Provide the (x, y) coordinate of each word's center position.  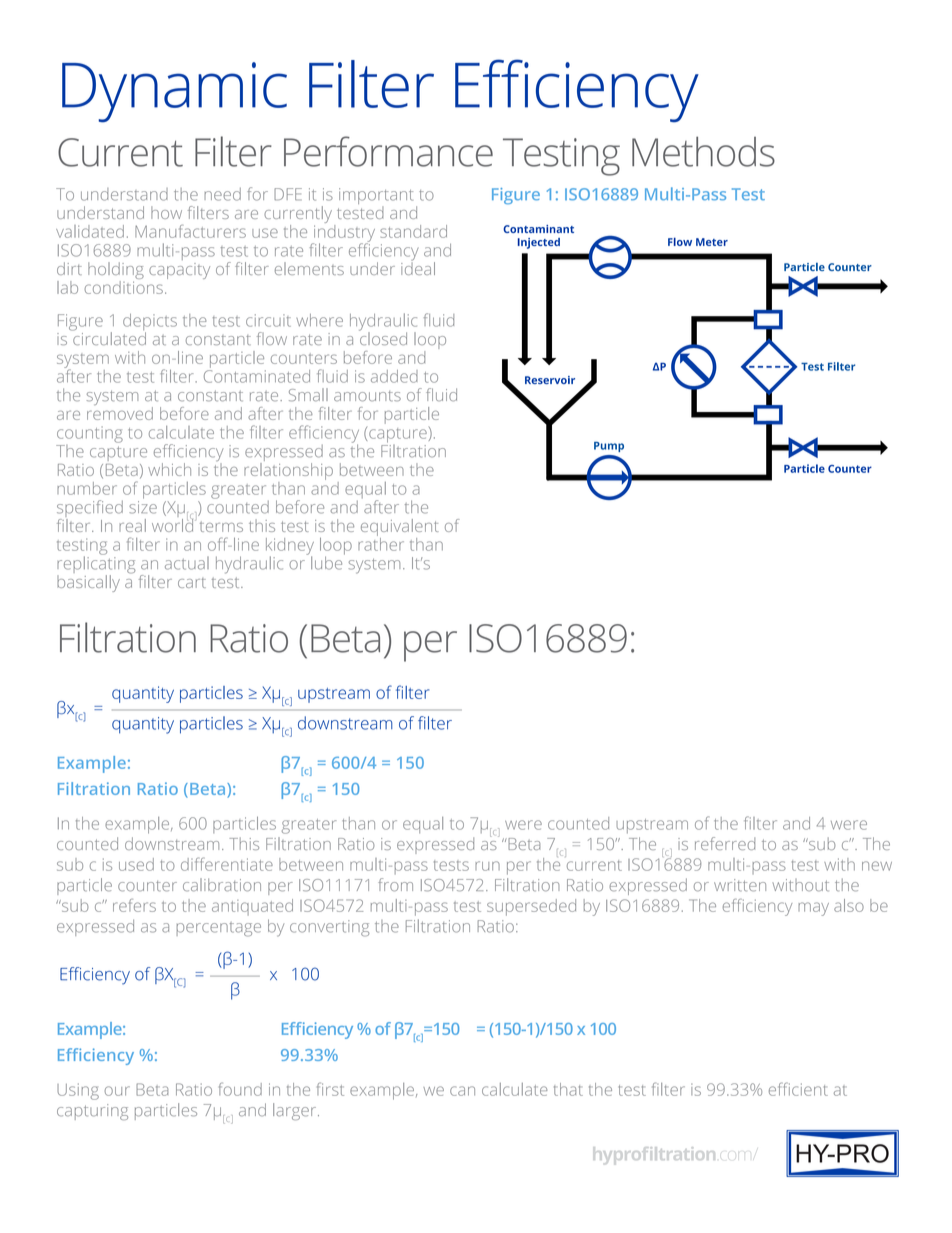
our (117, 1091)
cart (192, 583)
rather (381, 543)
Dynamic (174, 92)
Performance (388, 151)
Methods (703, 151)
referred (725, 843)
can (462, 1091)
